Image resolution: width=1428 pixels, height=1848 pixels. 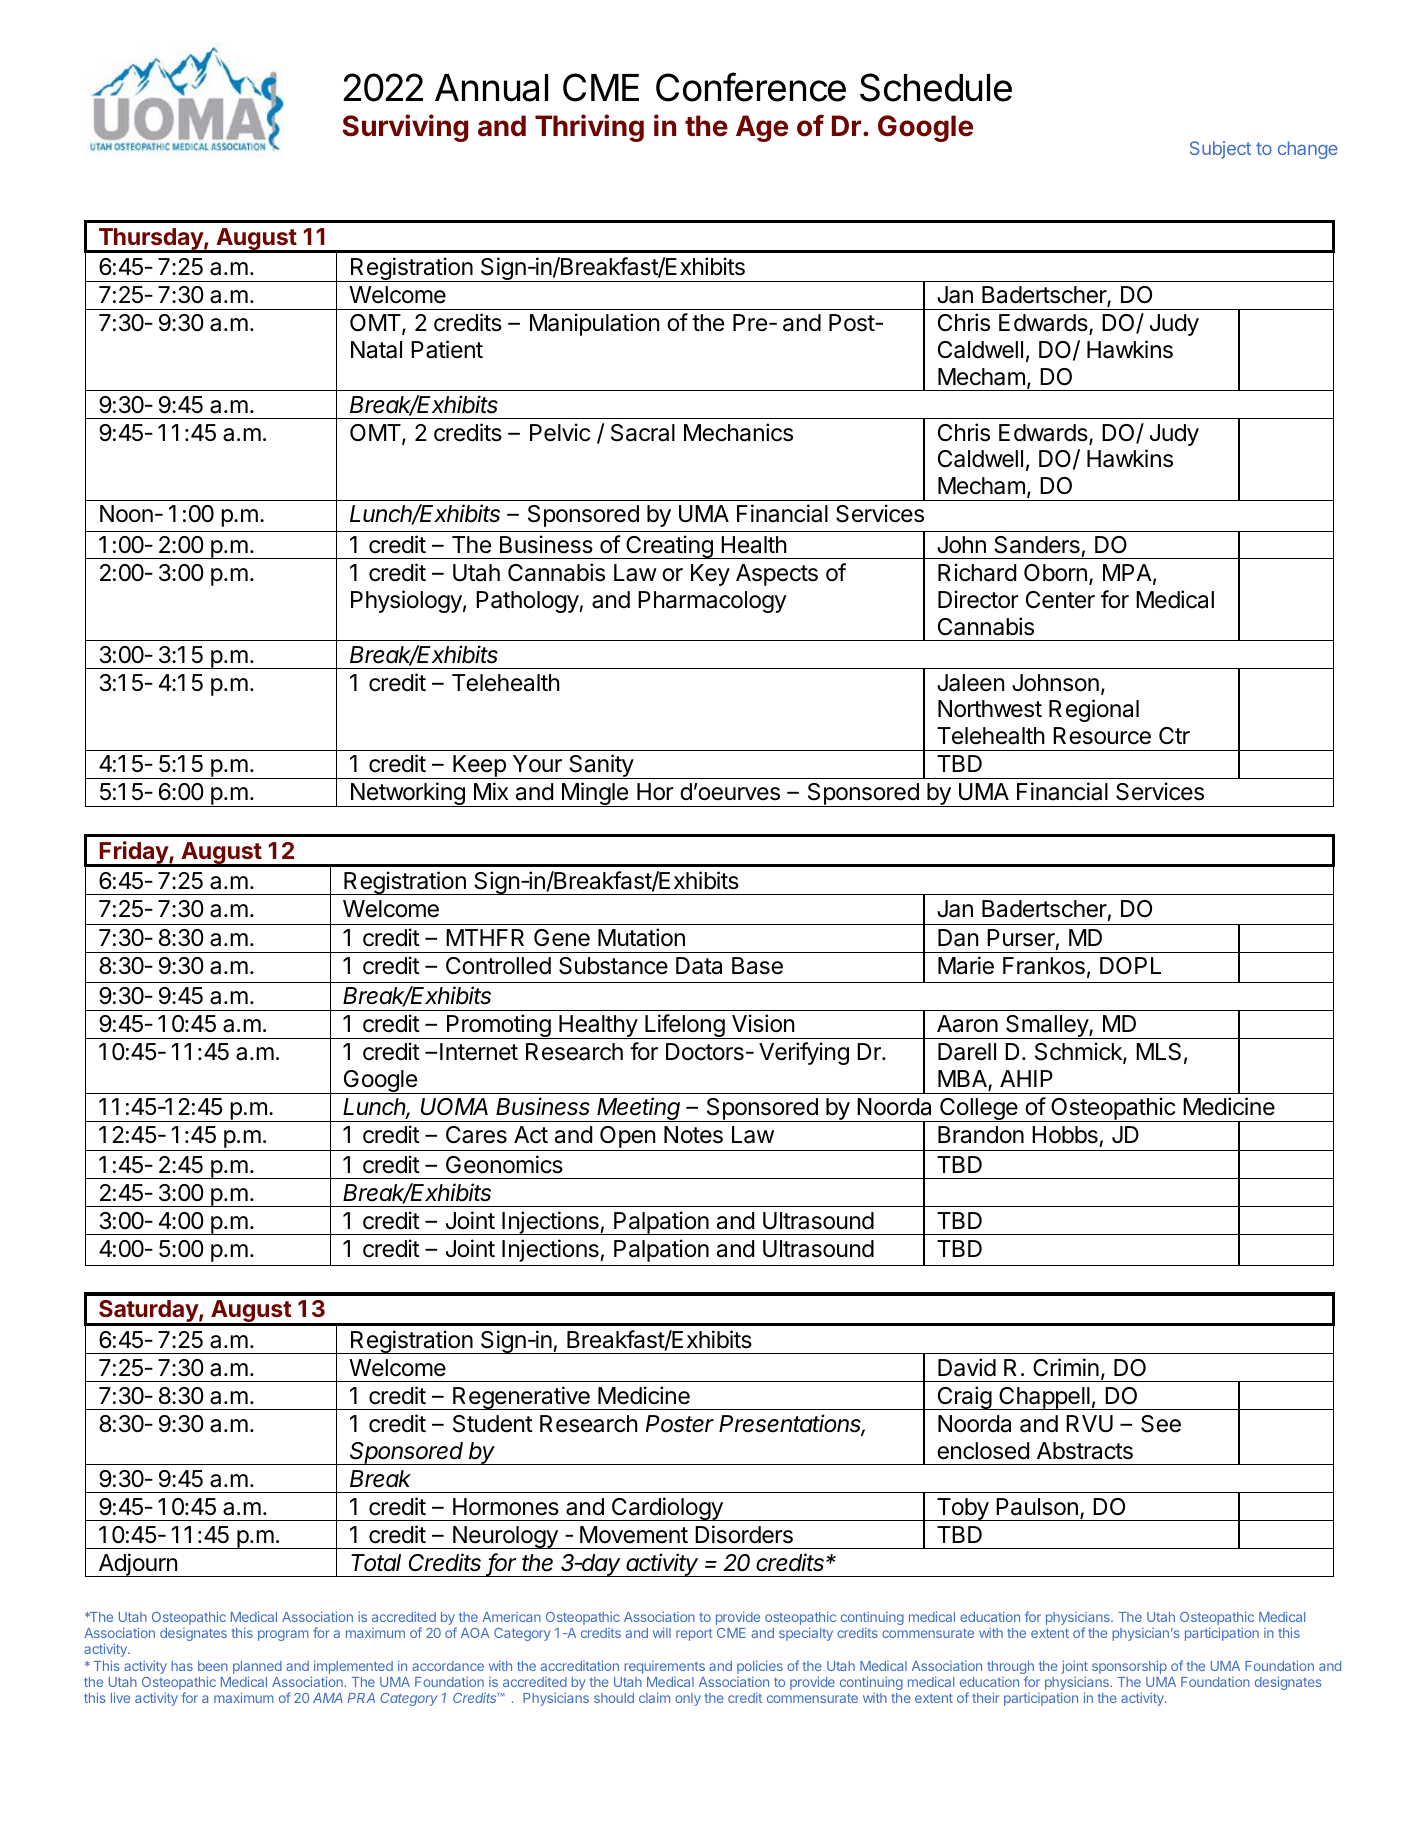 I want to click on report, so click(x=694, y=1635).
